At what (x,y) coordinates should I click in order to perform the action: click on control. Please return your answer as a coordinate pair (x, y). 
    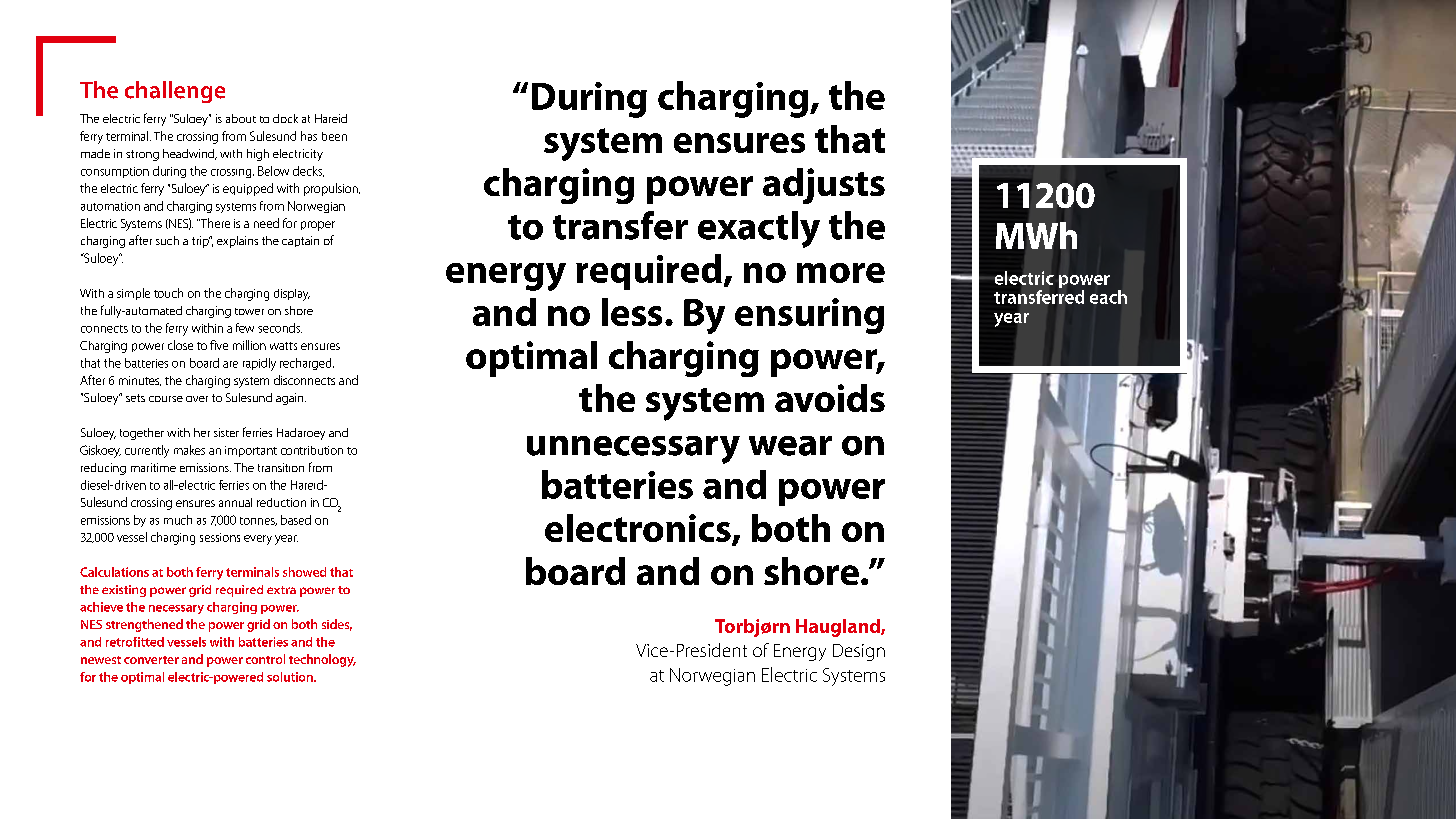
    Looking at the image, I should click on (265, 659).
